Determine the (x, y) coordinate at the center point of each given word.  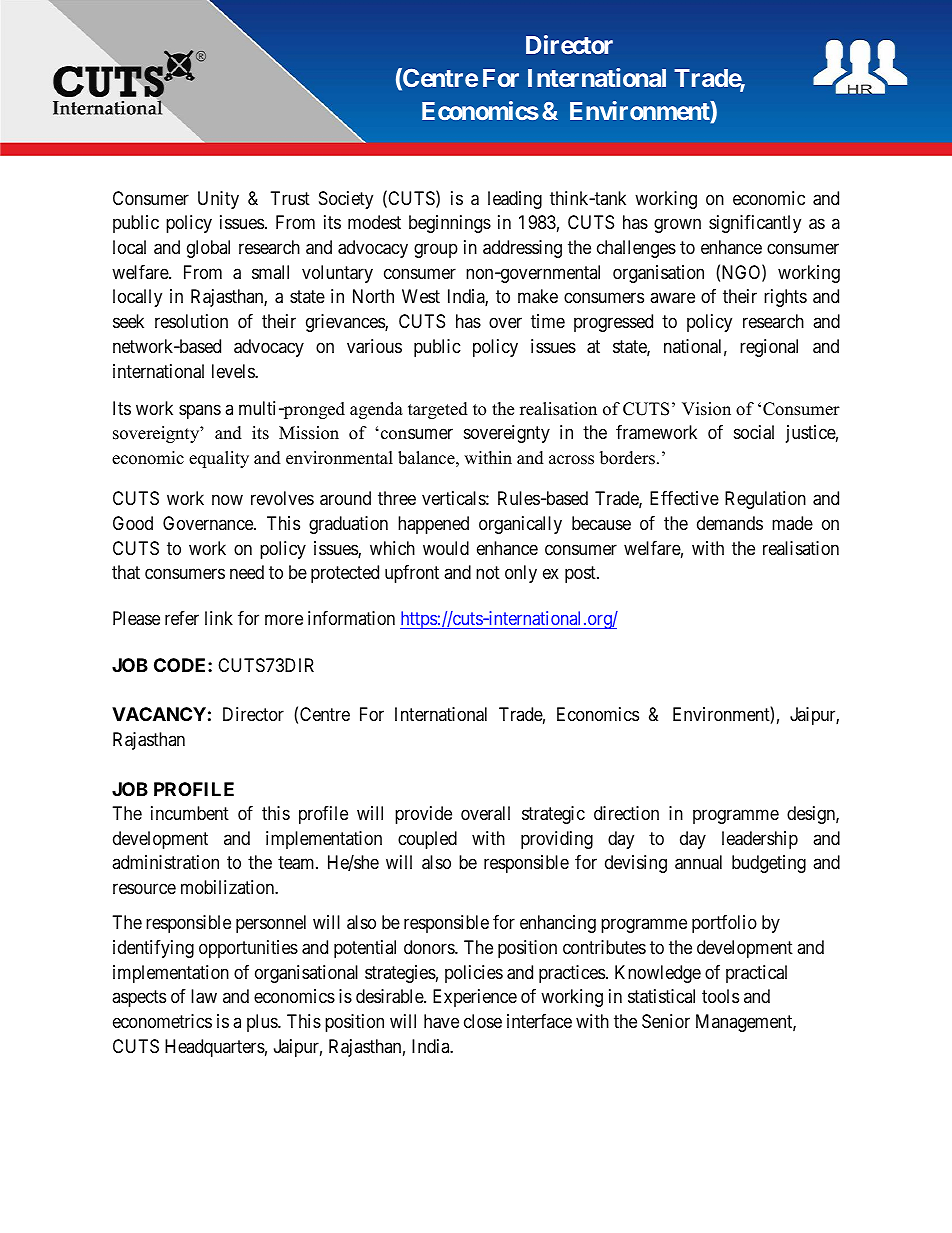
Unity (218, 200)
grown (677, 226)
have (441, 1021)
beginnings (450, 224)
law (204, 996)
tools (720, 996)
